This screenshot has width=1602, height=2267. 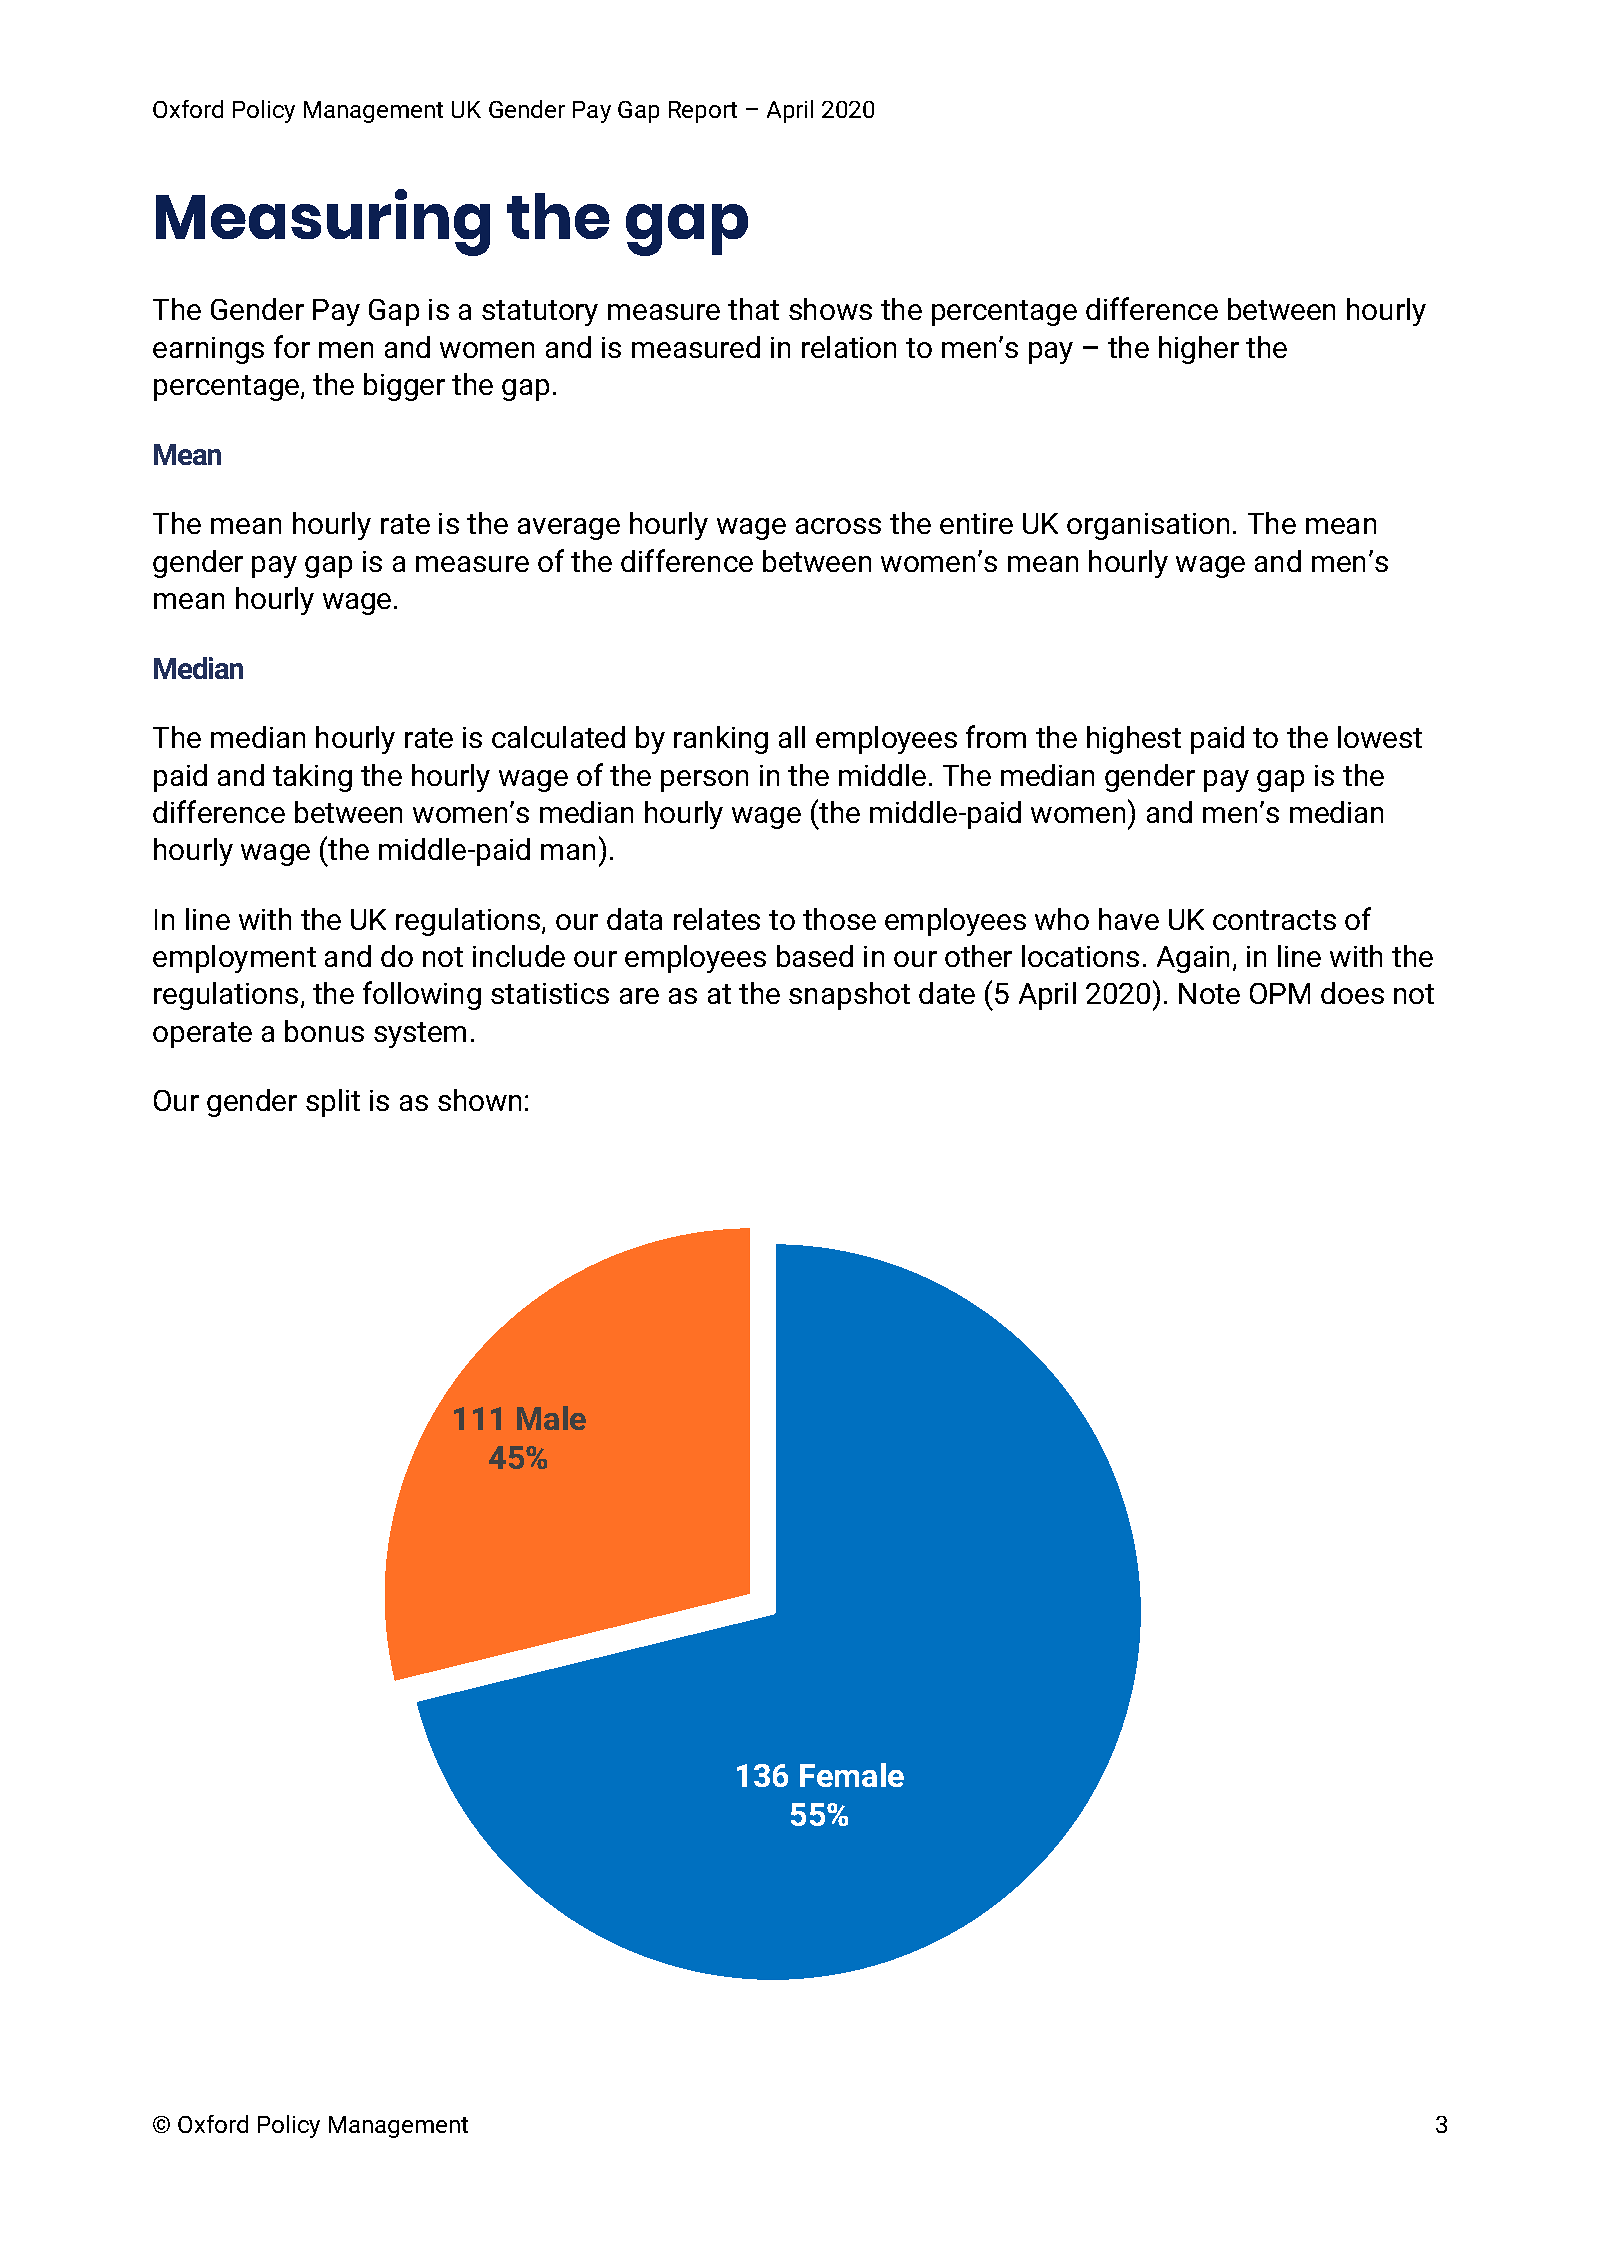 What do you see at coordinates (849, 996) in the screenshot?
I see `snapshot` at bounding box center [849, 996].
